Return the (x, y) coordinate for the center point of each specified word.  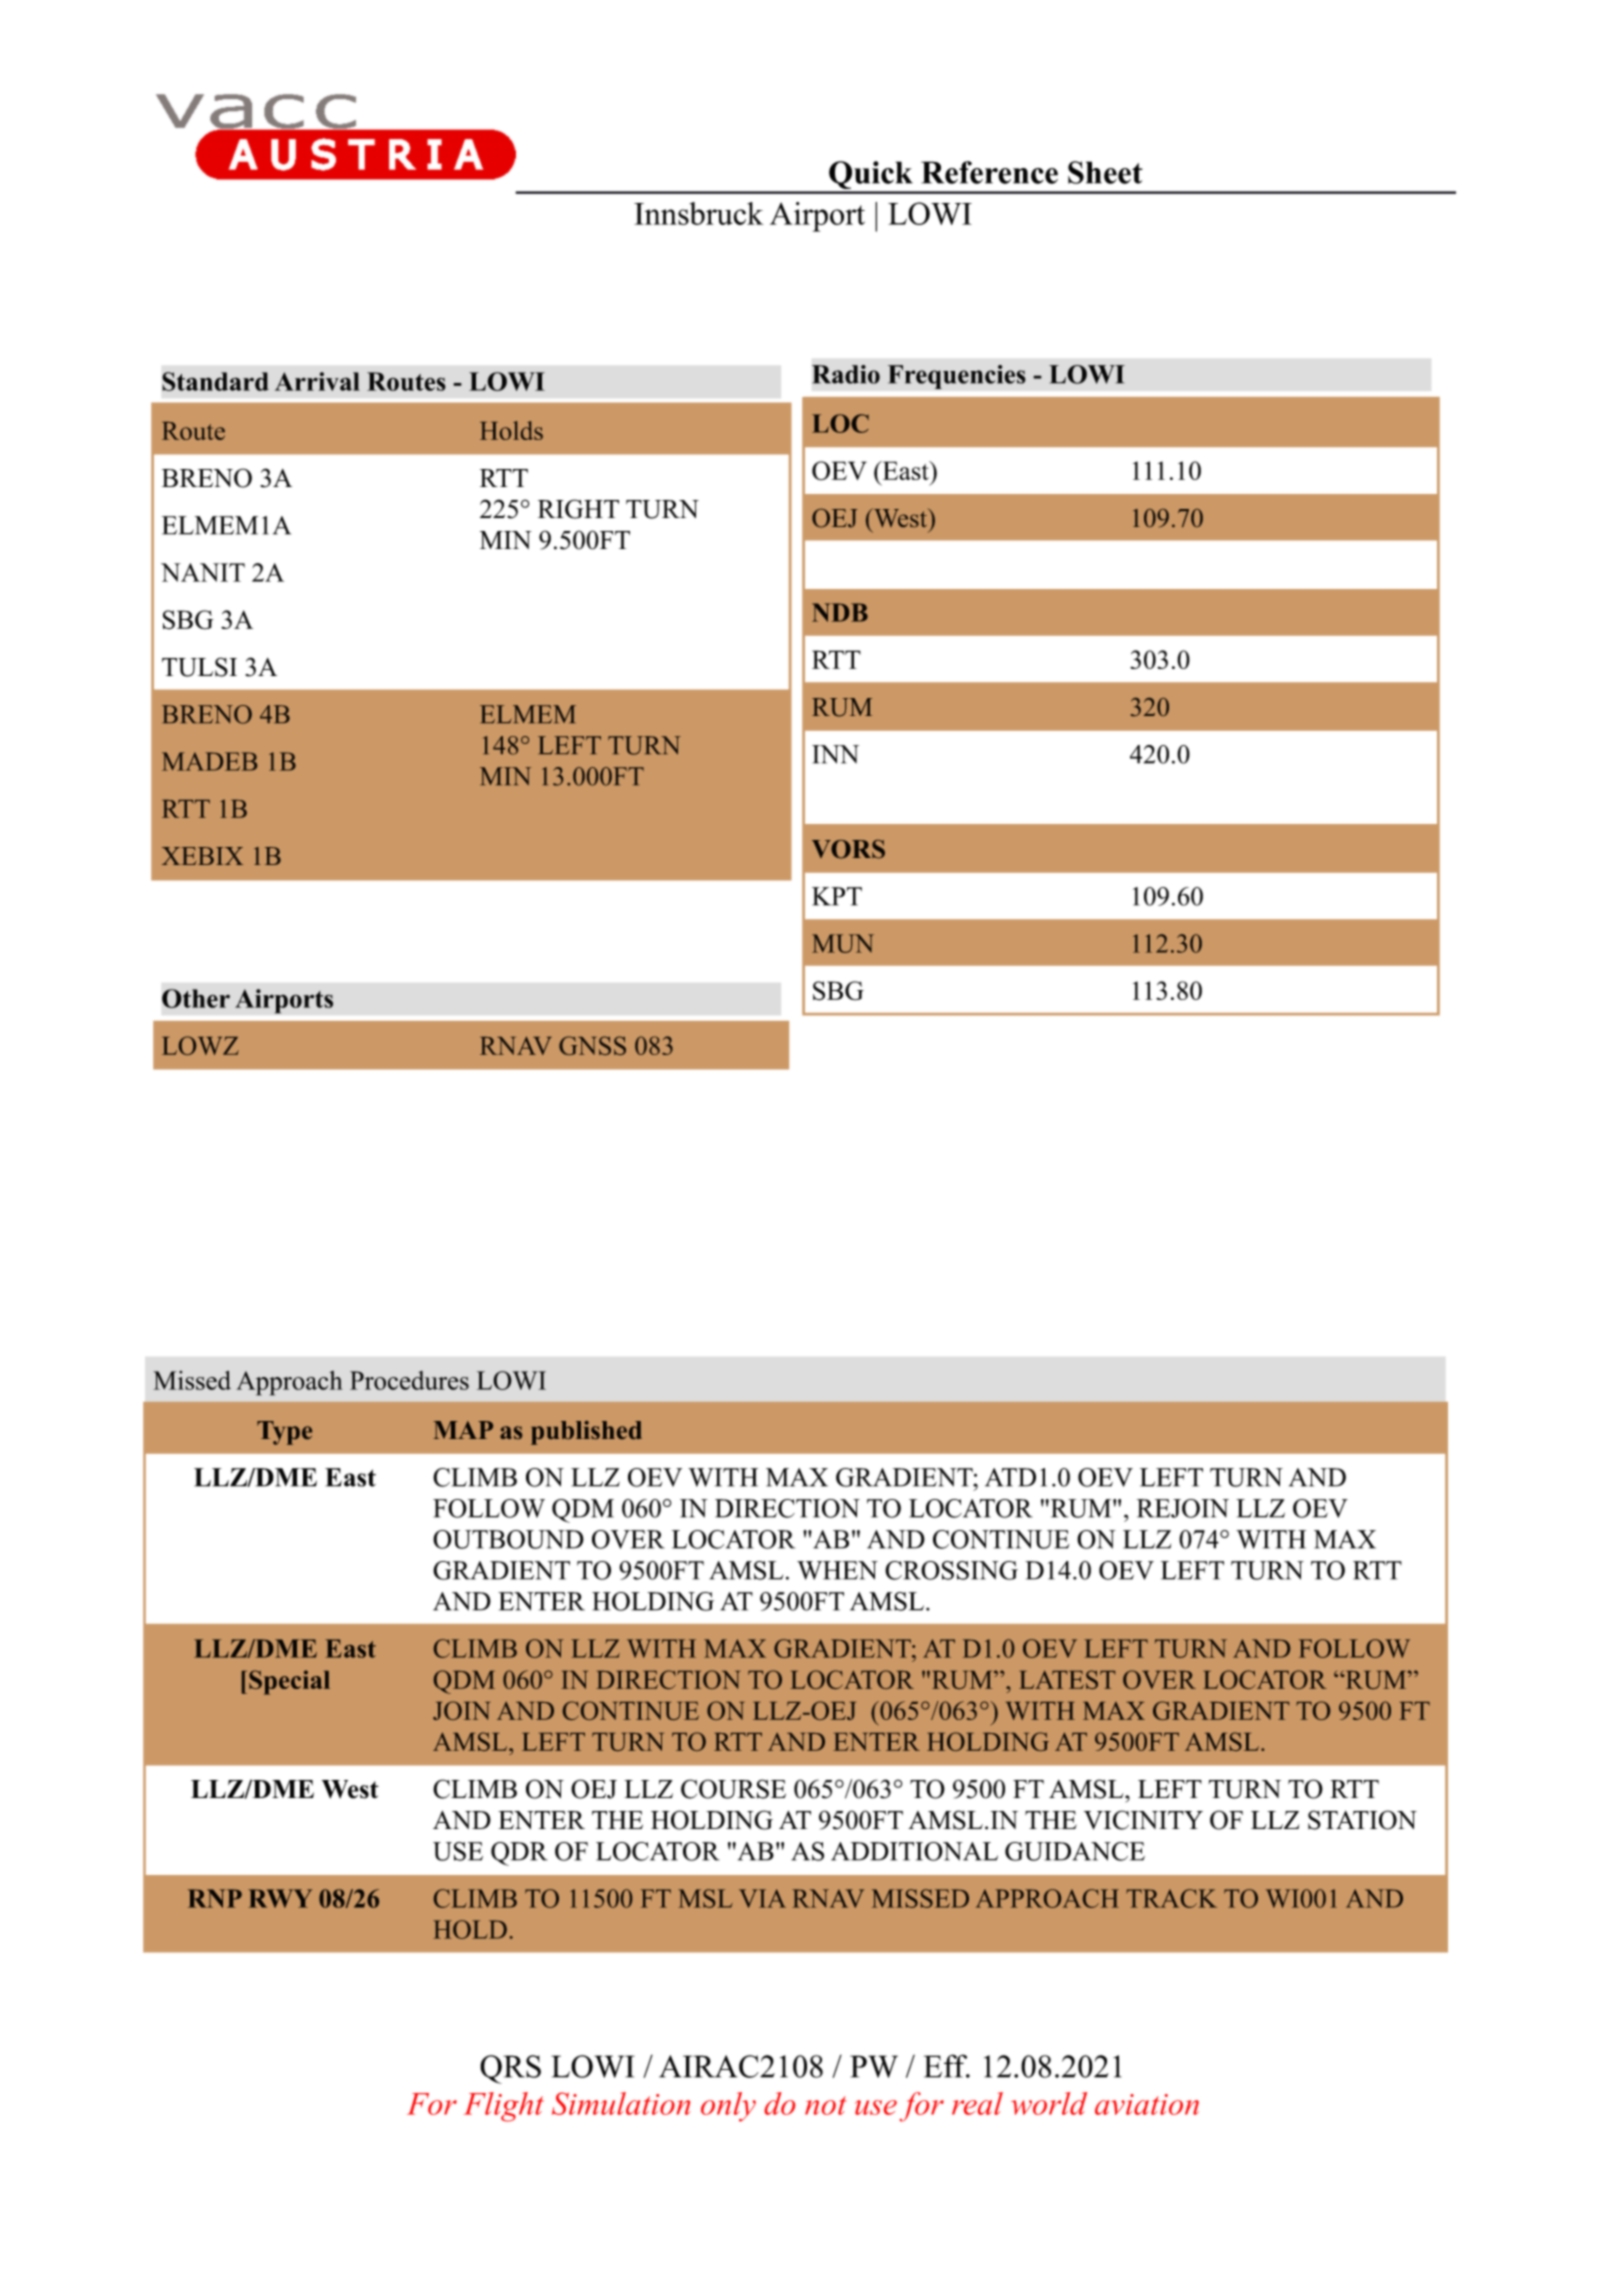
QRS (510, 2069)
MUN (843, 943)
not (826, 2105)
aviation (1147, 2104)
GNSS (592, 1045)
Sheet (1105, 172)
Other (196, 998)
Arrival (317, 381)
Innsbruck (699, 213)
